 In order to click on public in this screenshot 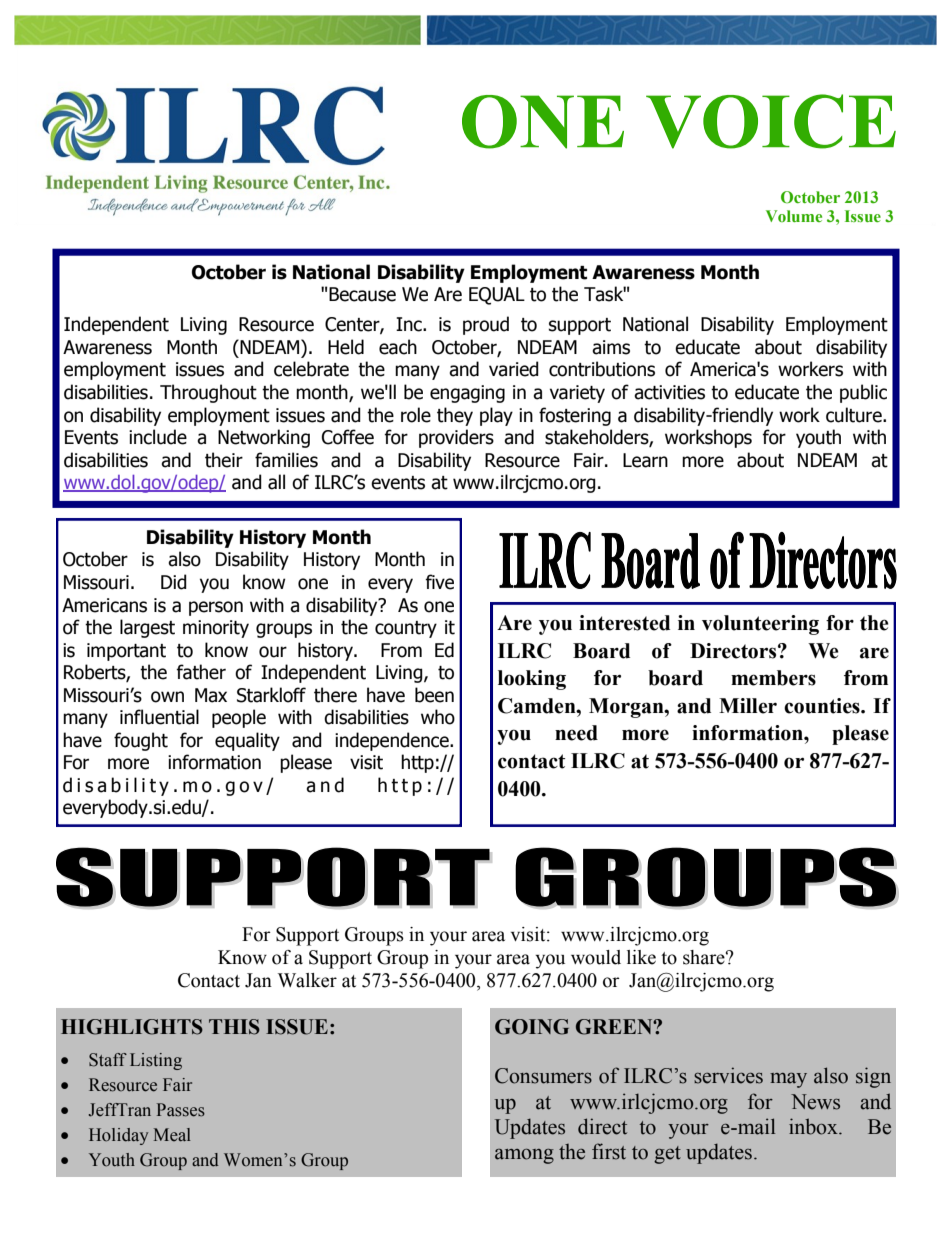, I will do `click(863, 393)`.
